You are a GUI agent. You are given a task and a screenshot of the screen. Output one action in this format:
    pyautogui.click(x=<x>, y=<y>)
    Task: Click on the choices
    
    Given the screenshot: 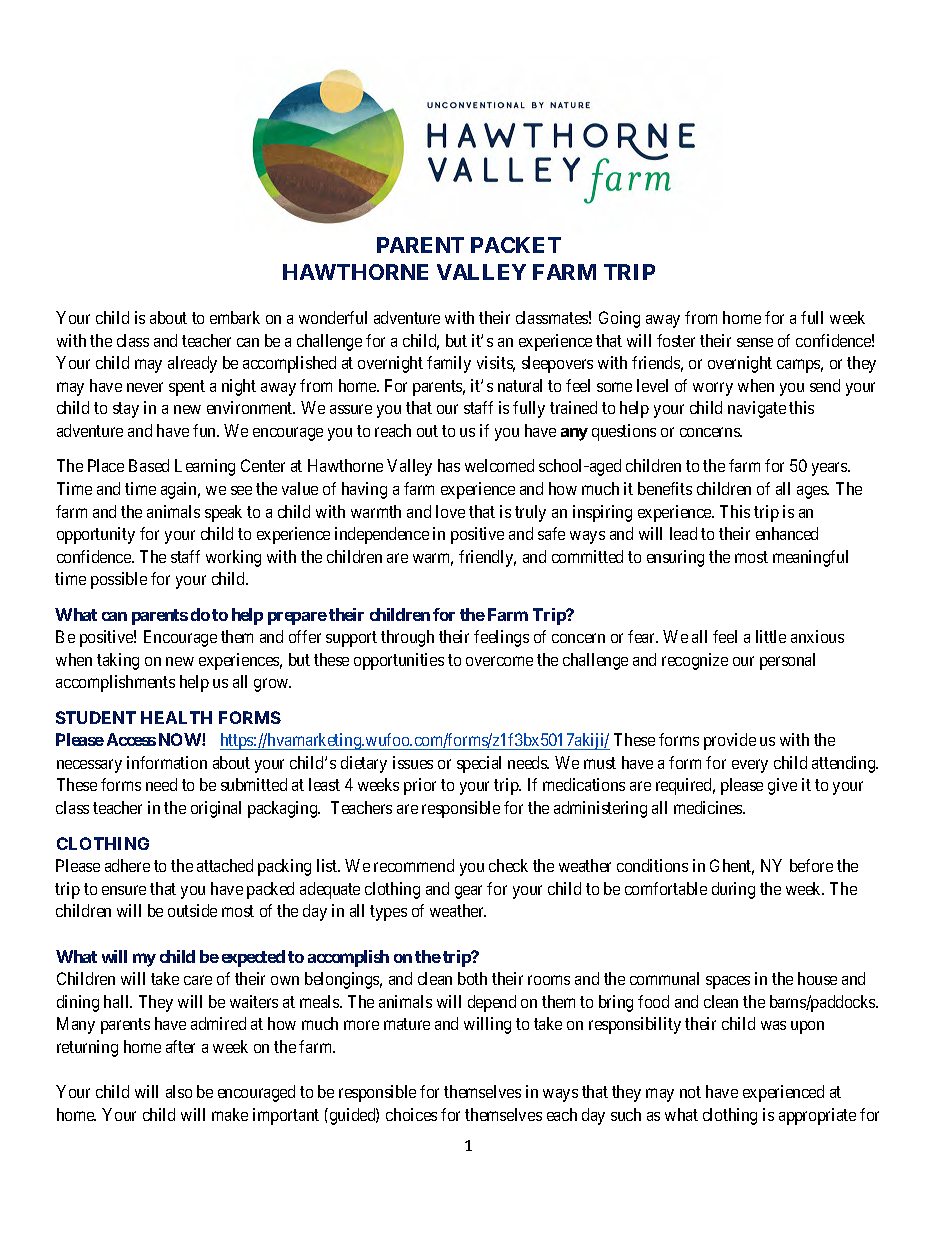 What is the action you would take?
    pyautogui.click(x=411, y=1114)
